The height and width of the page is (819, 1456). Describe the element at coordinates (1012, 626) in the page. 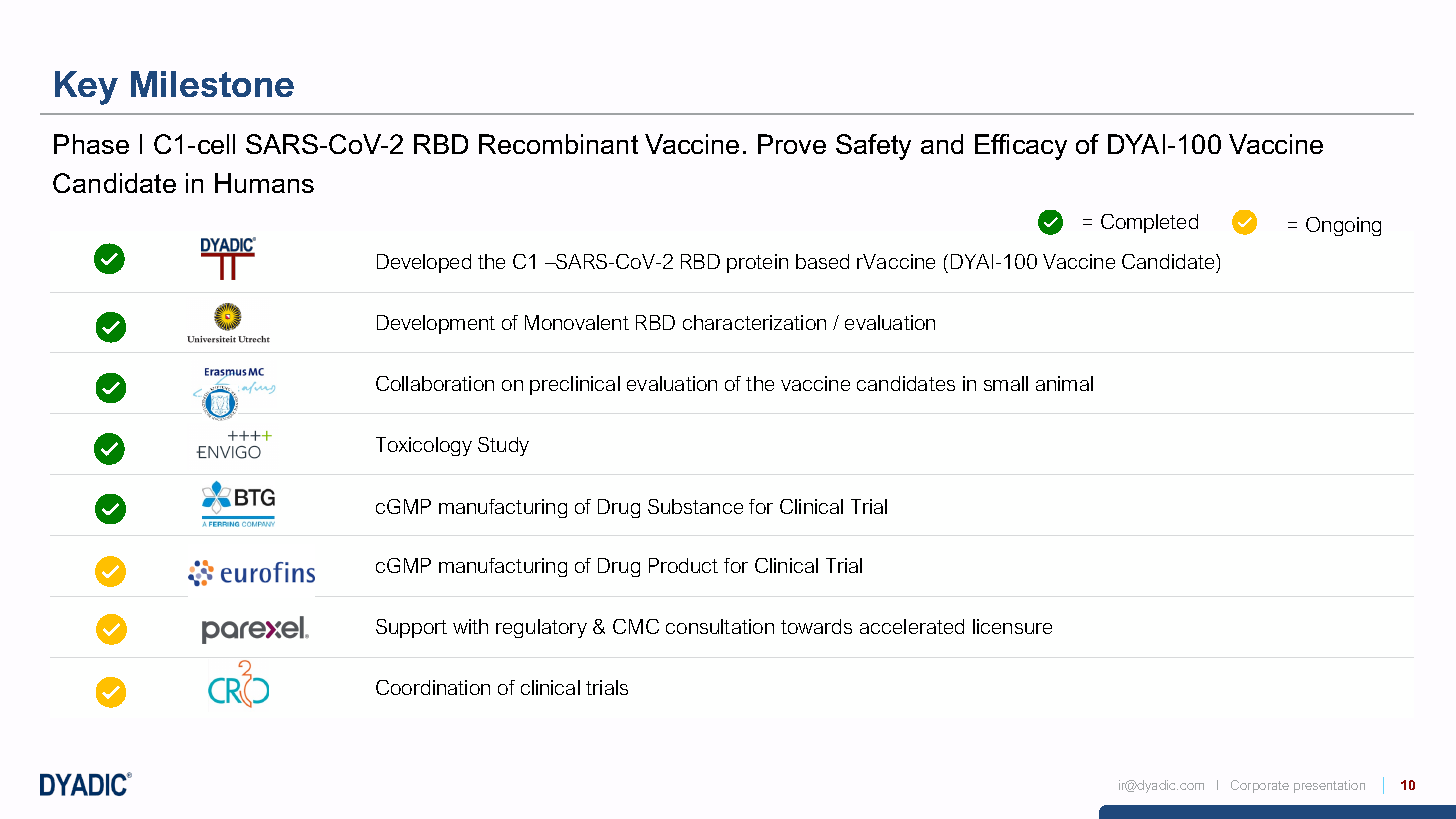

I see `licensure` at that location.
